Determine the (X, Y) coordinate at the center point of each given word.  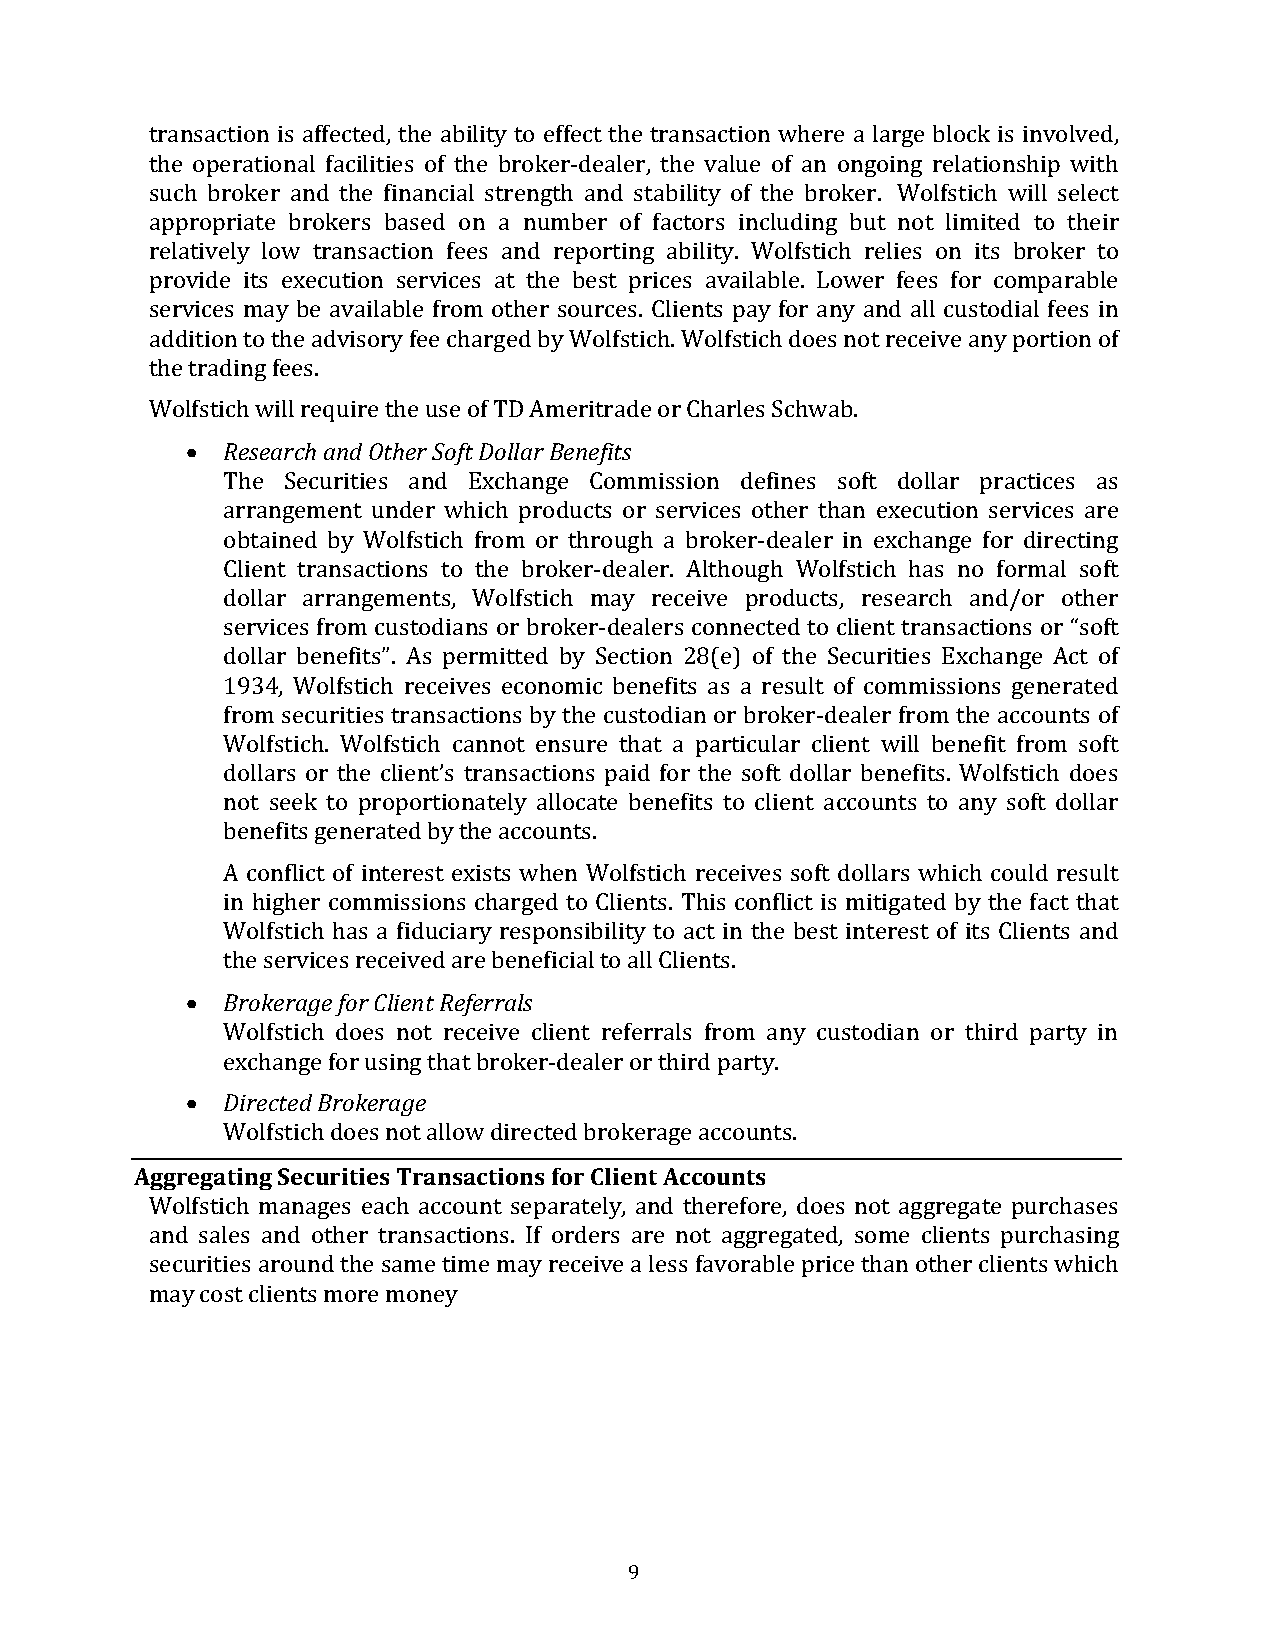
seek (293, 801)
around (296, 1263)
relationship (996, 166)
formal (1031, 568)
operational (254, 166)
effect (573, 133)
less (668, 1263)
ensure (571, 746)
